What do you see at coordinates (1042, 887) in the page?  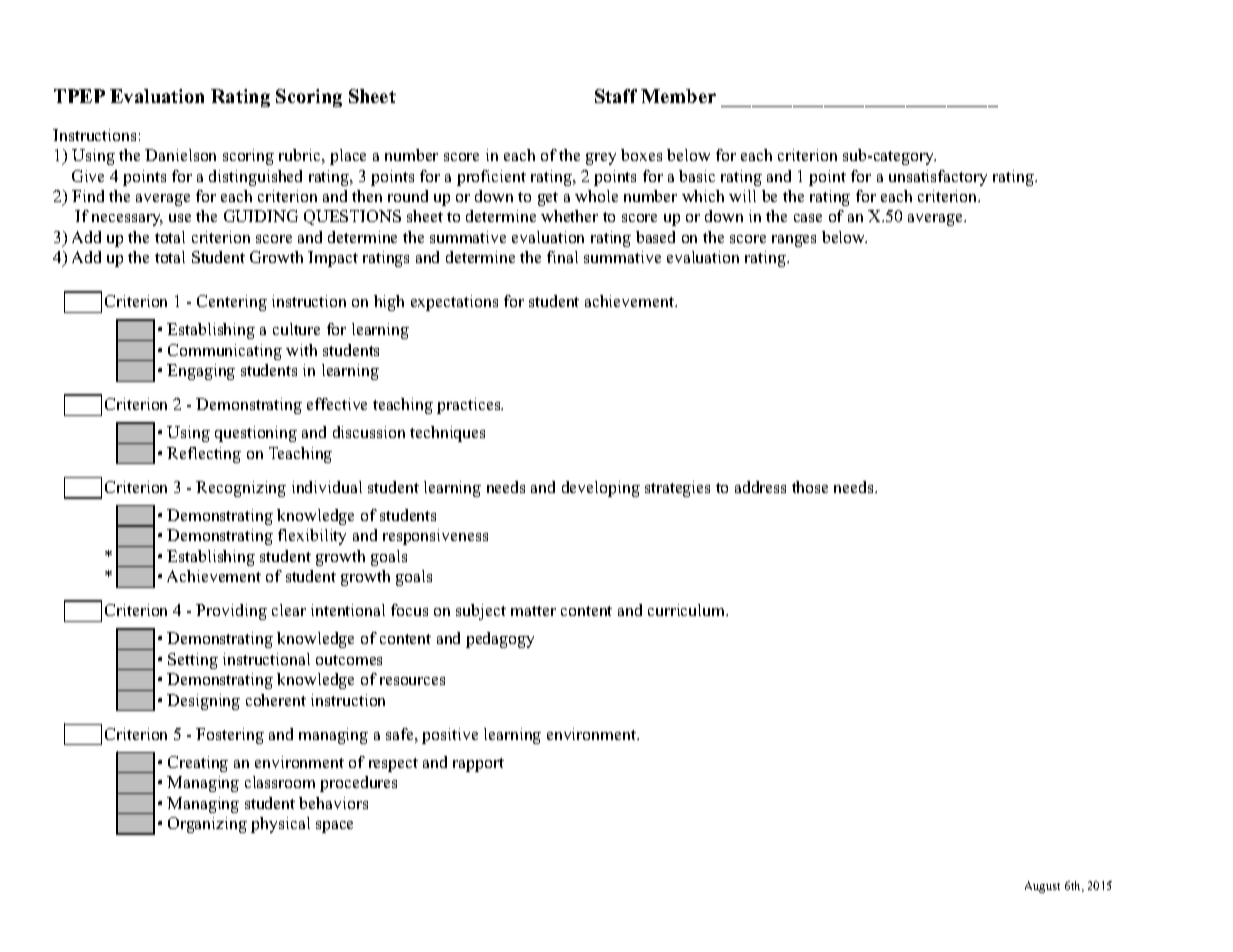 I see `August` at bounding box center [1042, 887].
